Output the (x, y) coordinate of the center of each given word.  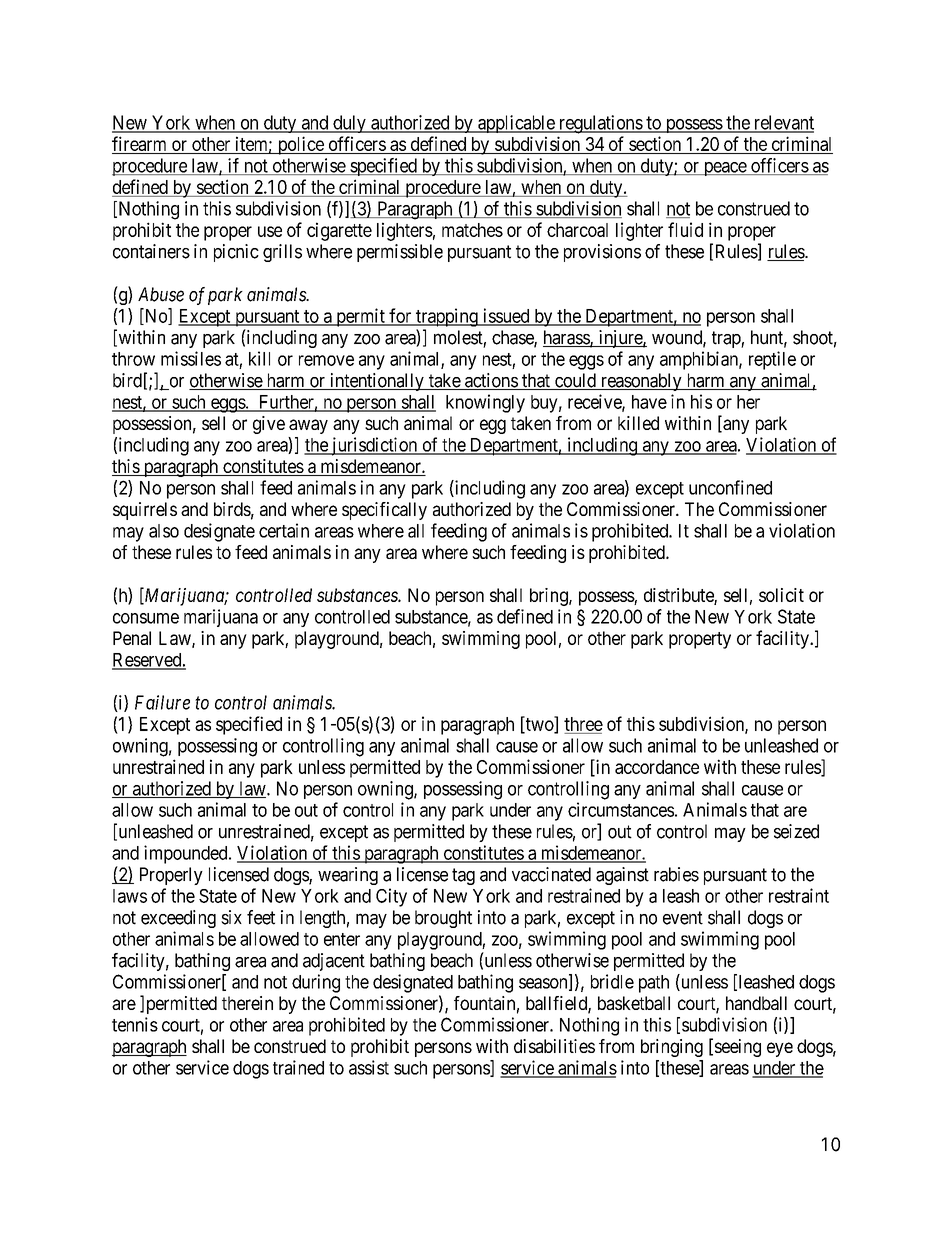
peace (724, 169)
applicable (516, 124)
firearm (139, 143)
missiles (191, 358)
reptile (772, 360)
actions (491, 381)
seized (796, 831)
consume (146, 618)
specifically (384, 511)
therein (247, 1003)
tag (463, 876)
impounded (187, 854)
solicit (781, 595)
